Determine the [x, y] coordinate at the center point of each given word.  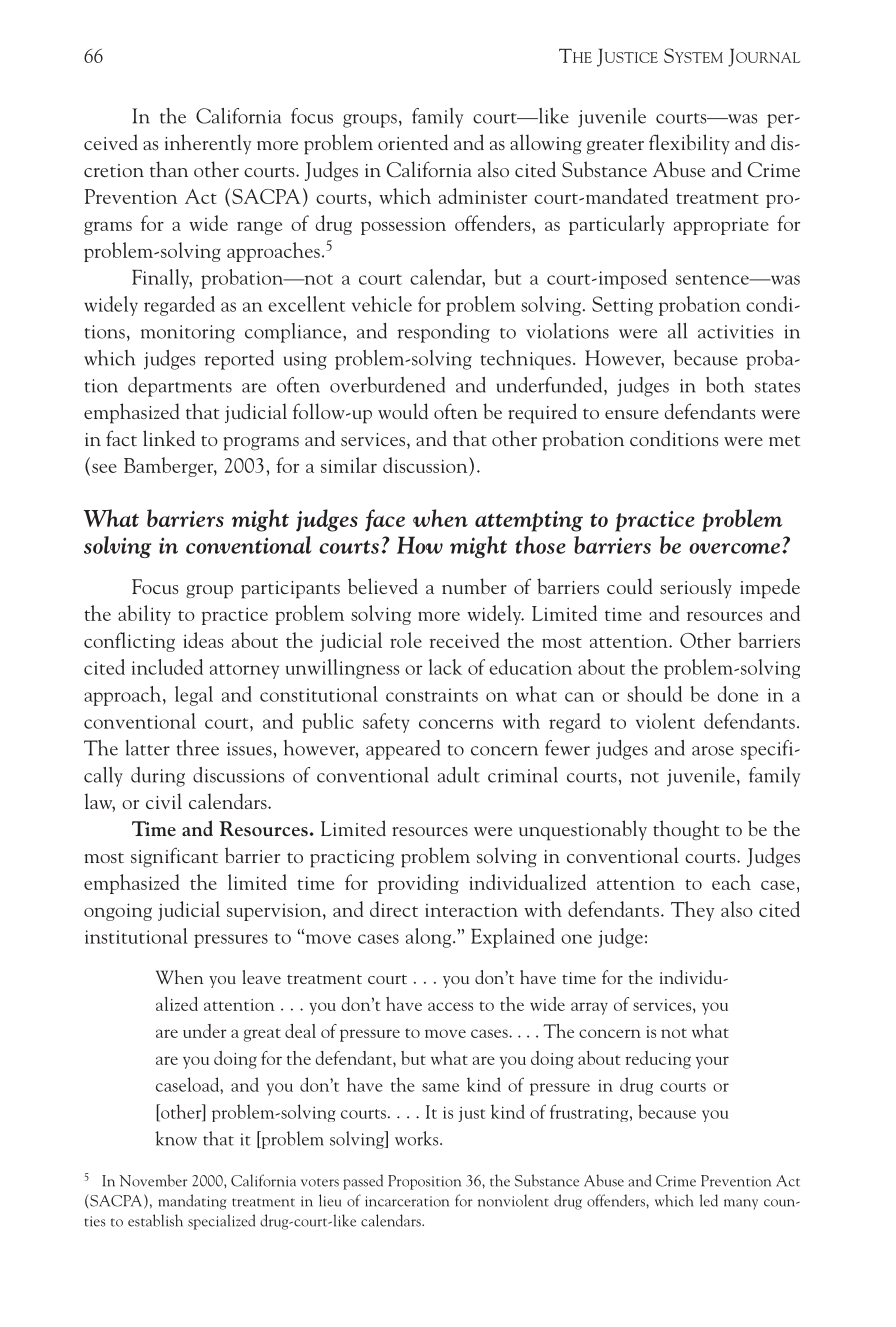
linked [169, 438]
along [430, 938]
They [692, 911]
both [725, 385]
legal [194, 696]
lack [445, 667]
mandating [192, 1202]
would [403, 411]
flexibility [689, 144]
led [709, 1200]
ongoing [118, 912]
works [418, 1138]
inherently [208, 144]
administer [483, 196]
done [738, 694]
